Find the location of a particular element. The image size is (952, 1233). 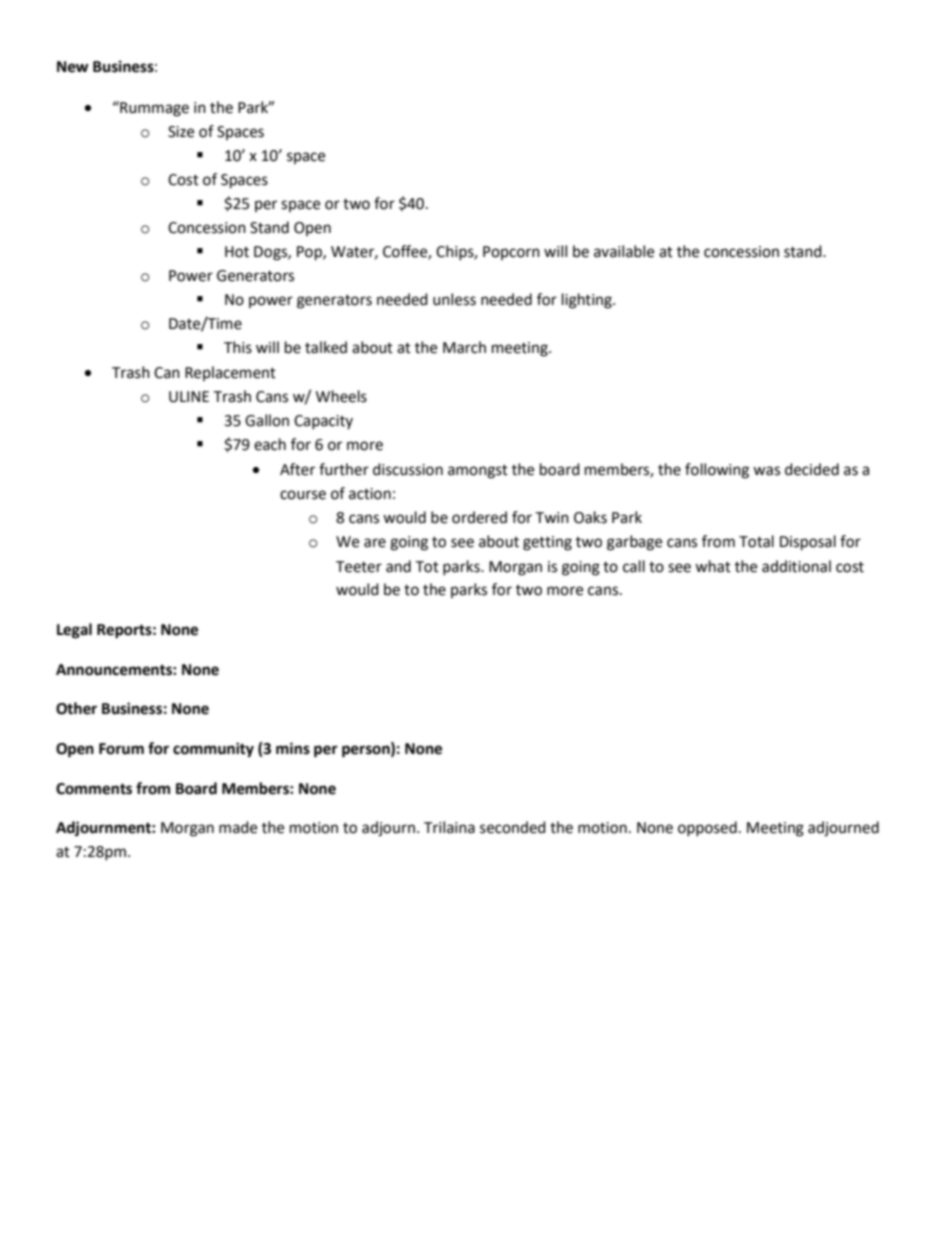

what is located at coordinates (713, 566).
